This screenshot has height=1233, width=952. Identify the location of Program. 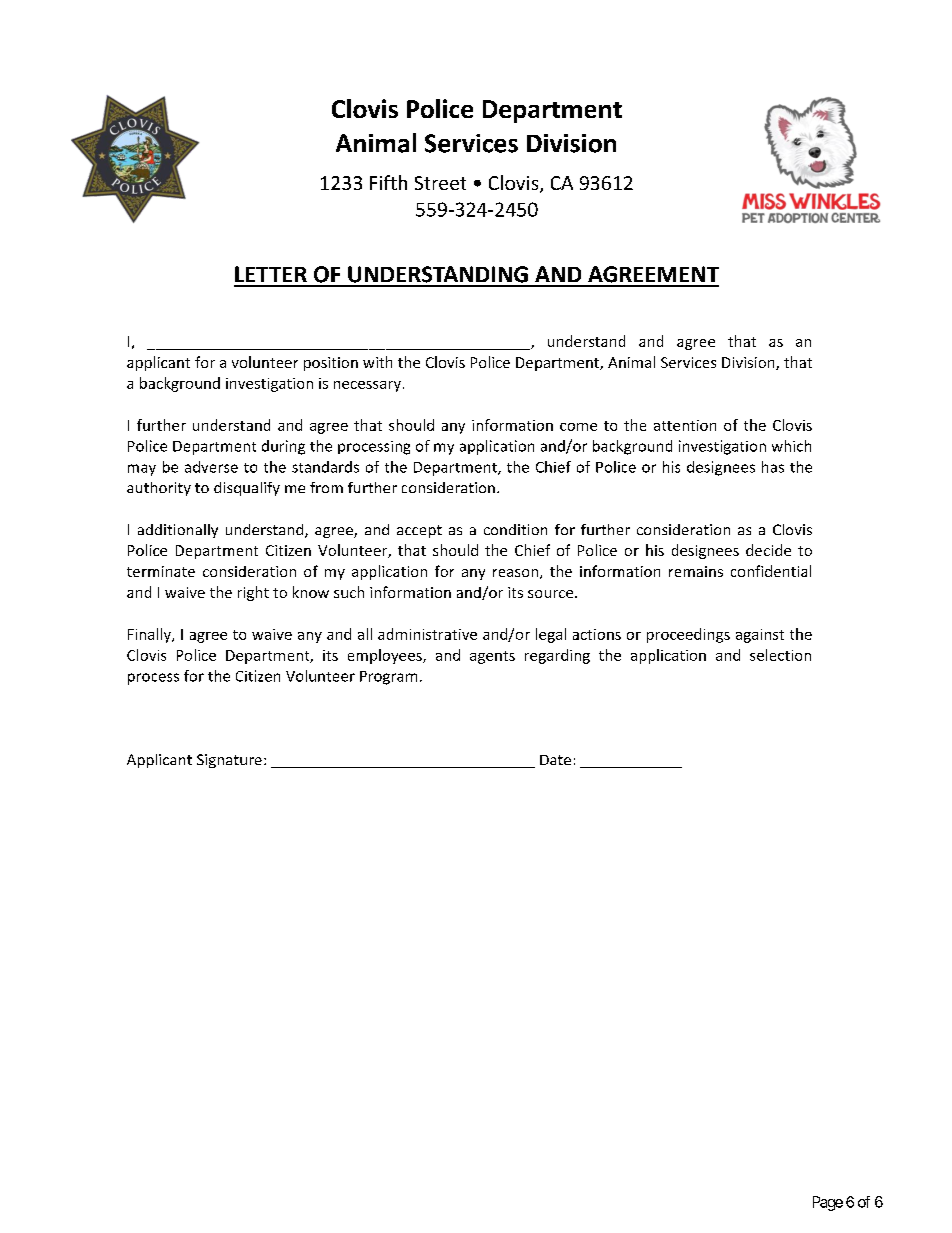
(388, 678).
